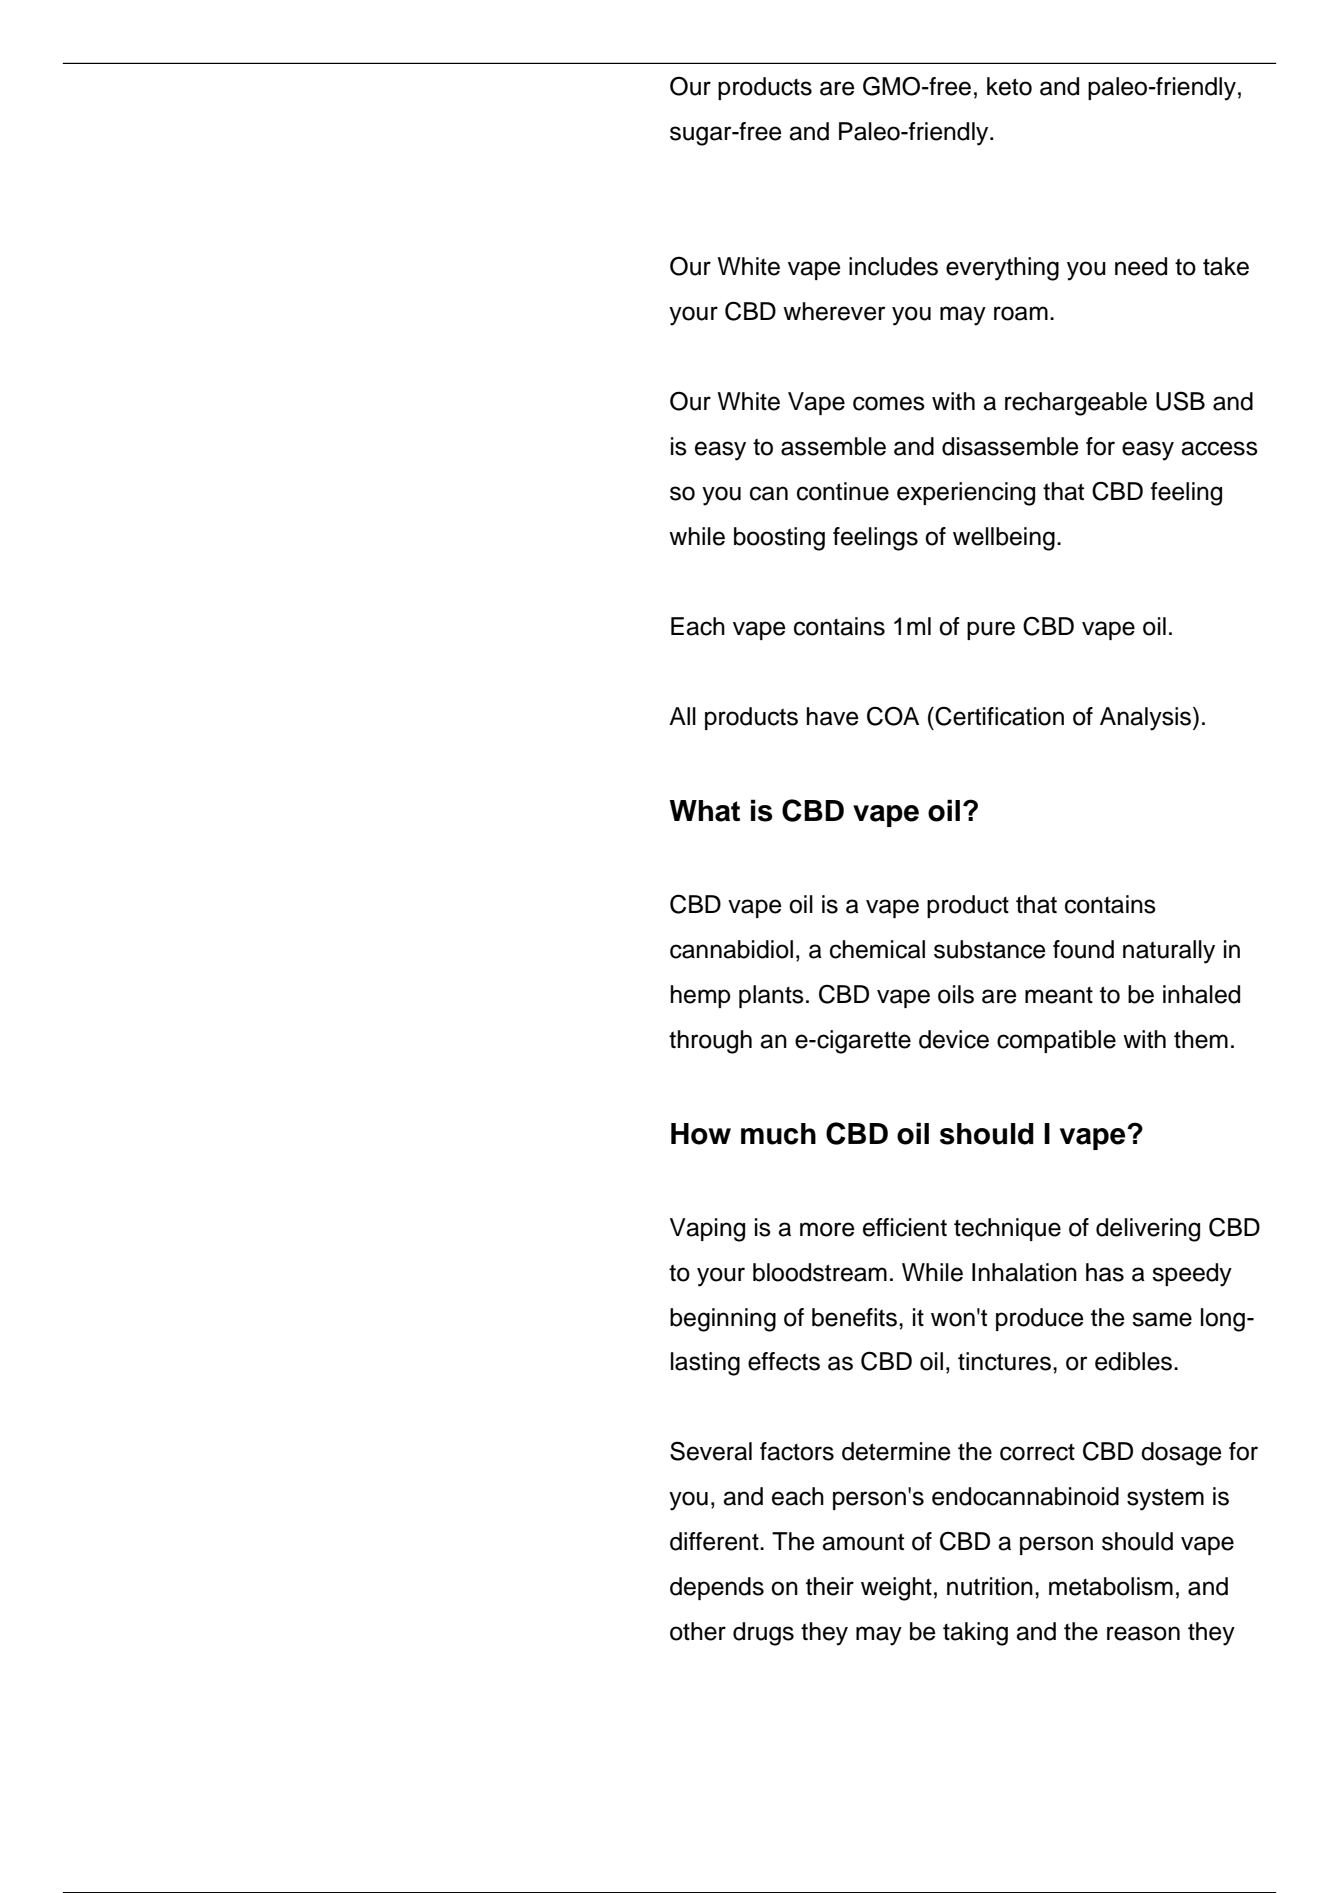  What do you see at coordinates (1141, 266) in the page?
I see `need` at bounding box center [1141, 266].
